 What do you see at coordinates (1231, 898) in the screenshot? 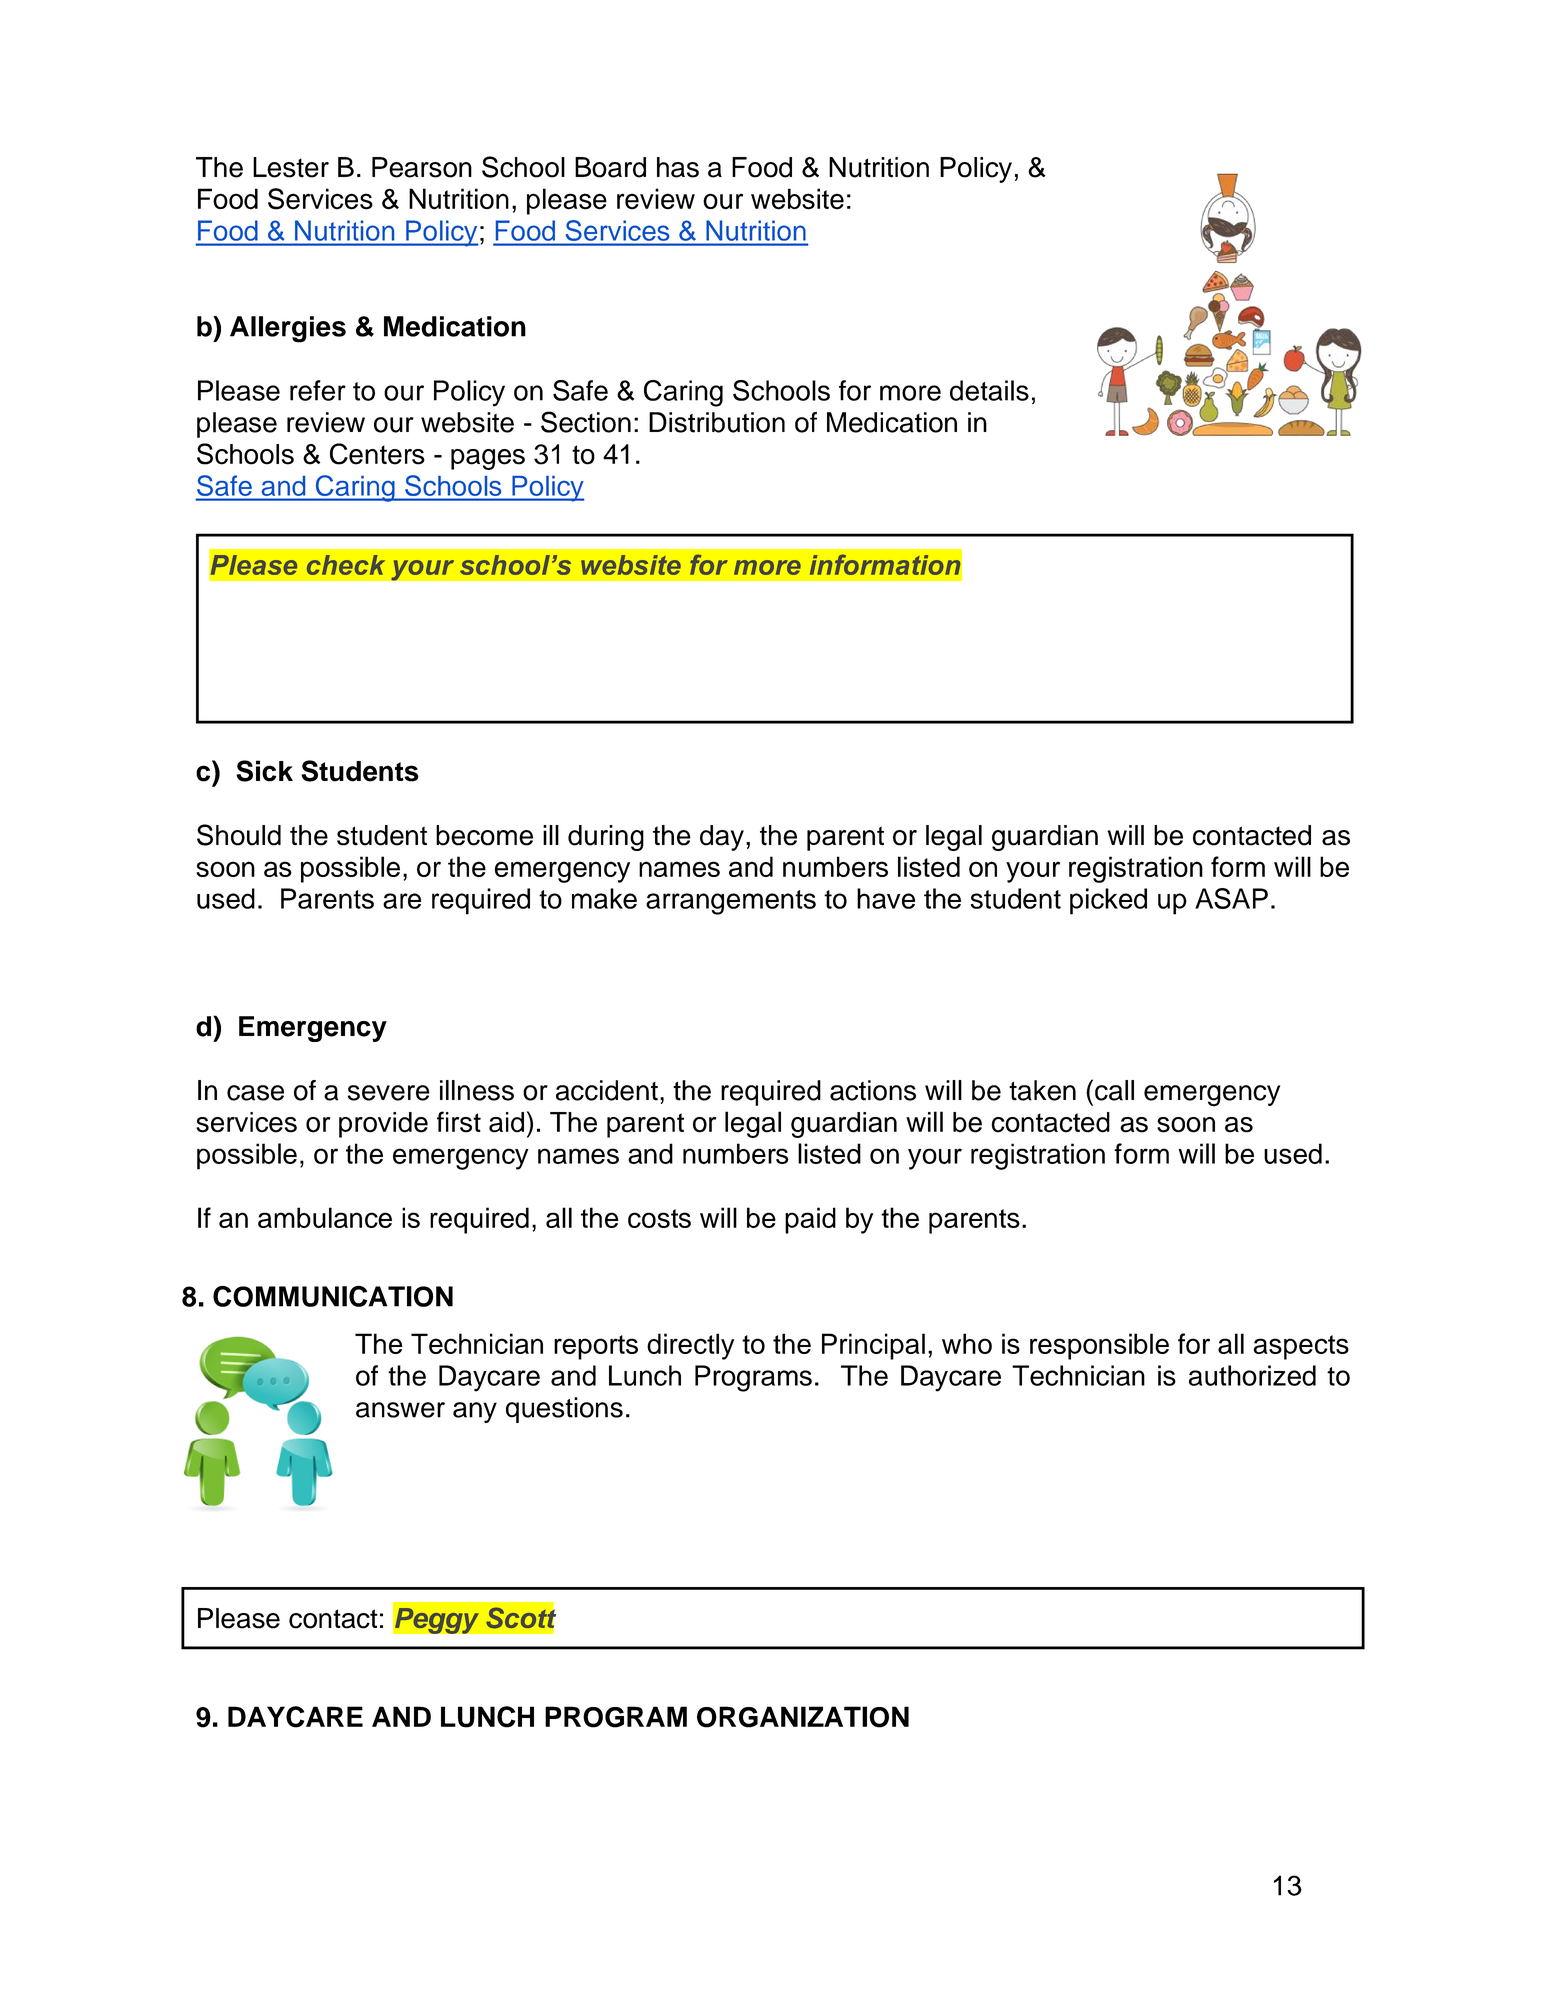
I see `ASAP` at bounding box center [1231, 898].
